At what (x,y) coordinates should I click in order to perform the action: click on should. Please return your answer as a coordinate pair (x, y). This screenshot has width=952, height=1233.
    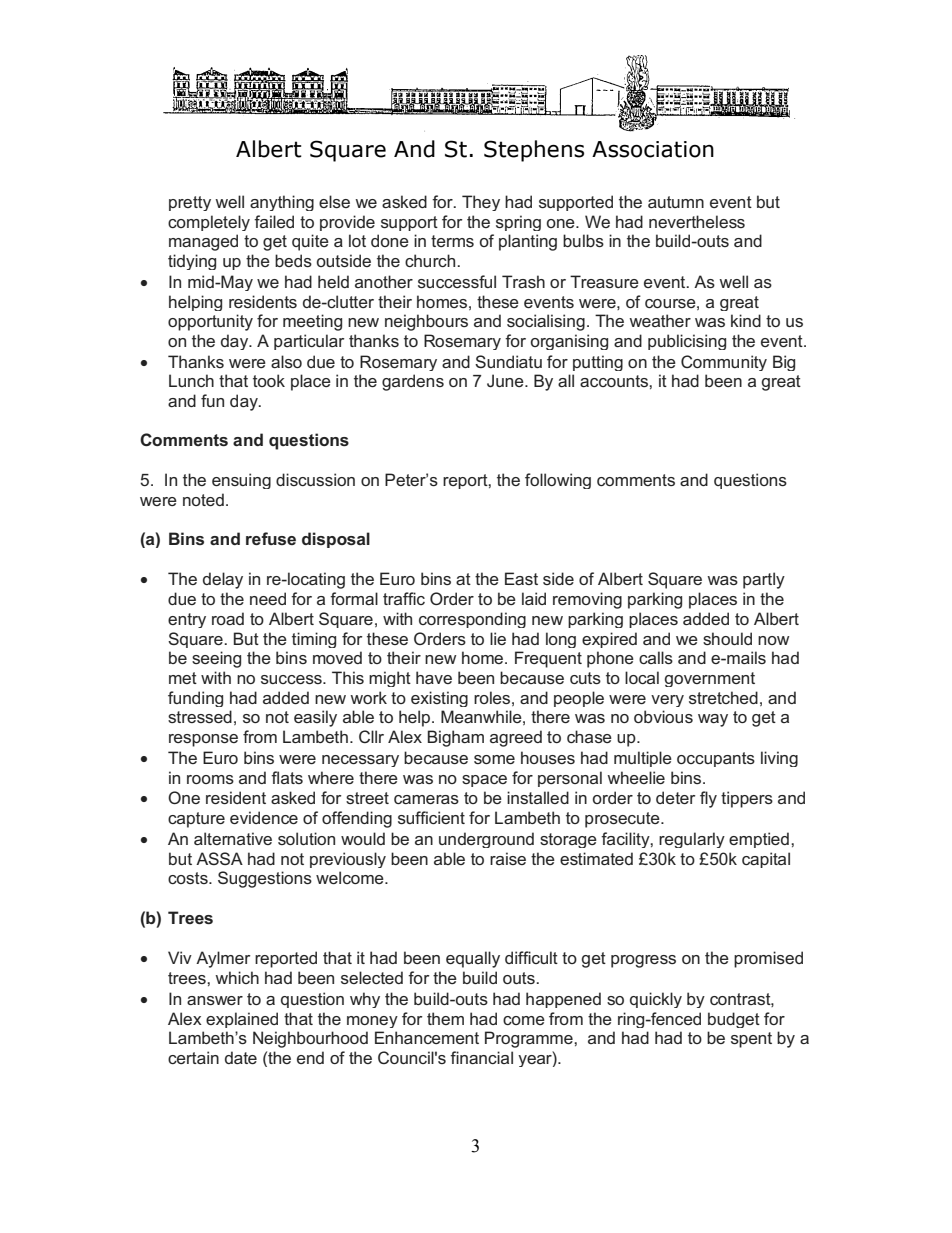
    Looking at the image, I should click on (727, 638).
